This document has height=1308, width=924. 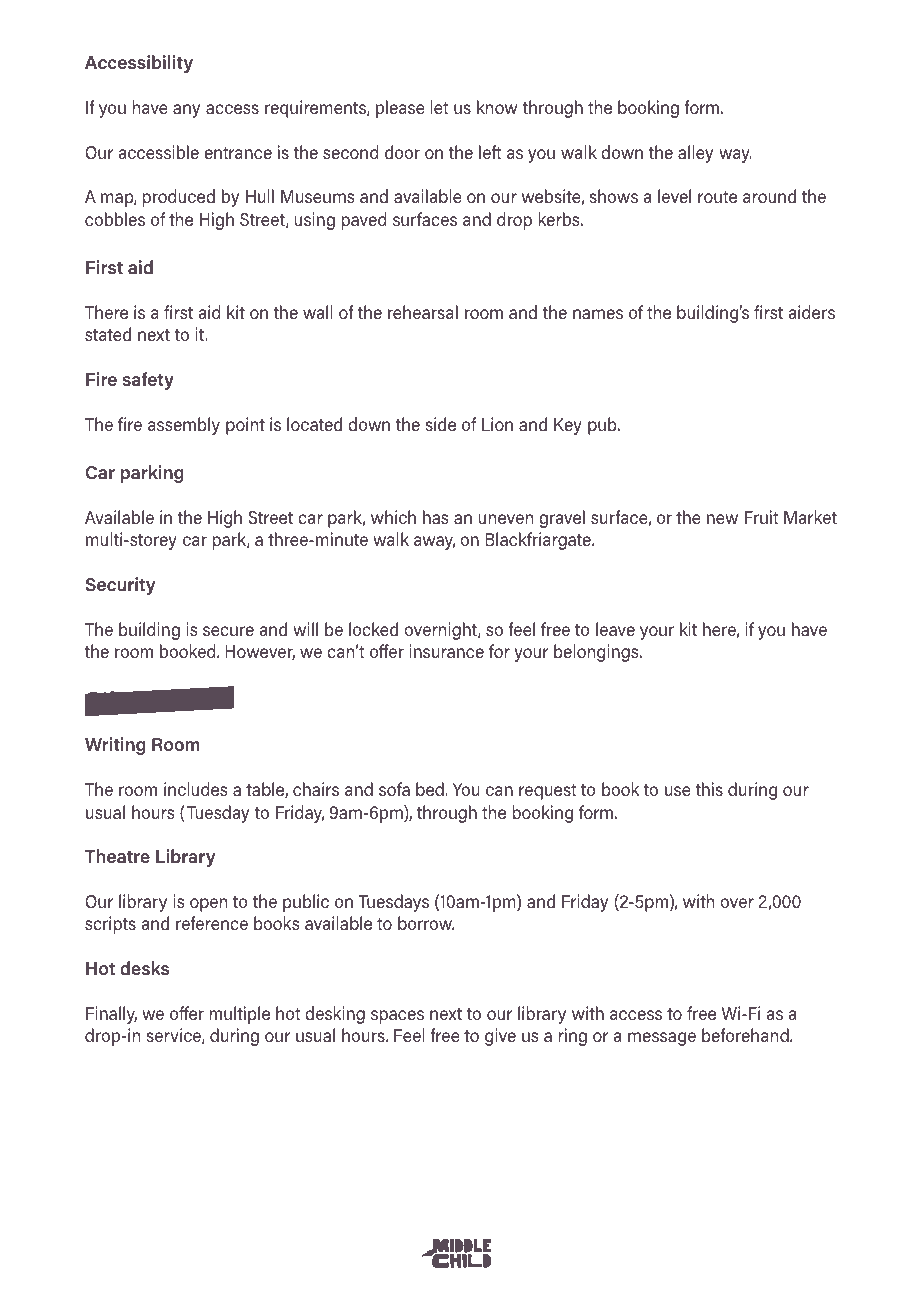 I want to click on rehearsal, so click(x=423, y=312).
